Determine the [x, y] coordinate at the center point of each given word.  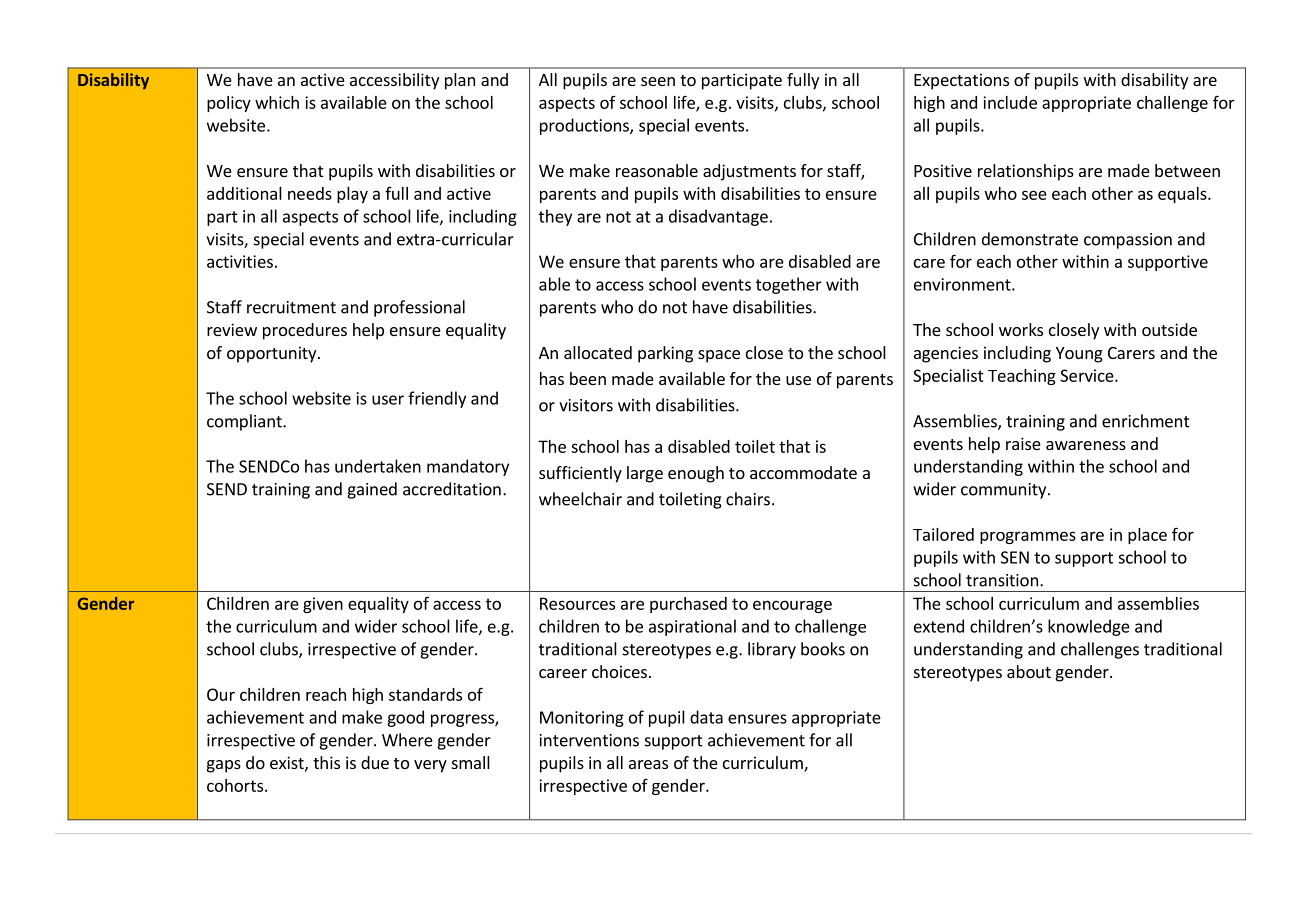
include [1010, 102]
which [277, 102]
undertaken [378, 466]
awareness [1086, 445]
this [326, 762]
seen [658, 81]
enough [696, 474]
